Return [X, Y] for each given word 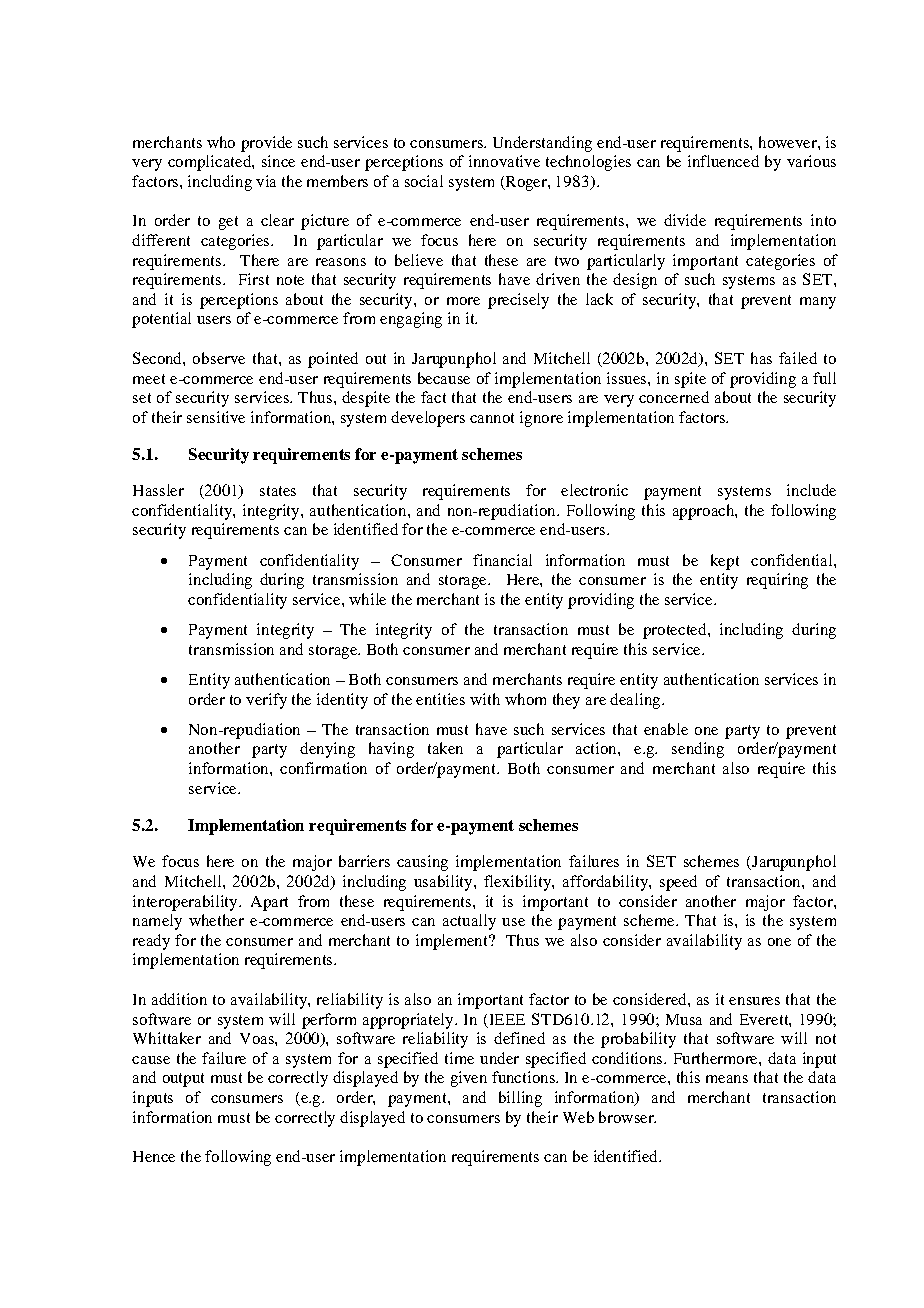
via [266, 181]
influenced [723, 161]
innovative [504, 161]
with [485, 699]
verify [266, 701]
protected [676, 631]
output [183, 1080]
